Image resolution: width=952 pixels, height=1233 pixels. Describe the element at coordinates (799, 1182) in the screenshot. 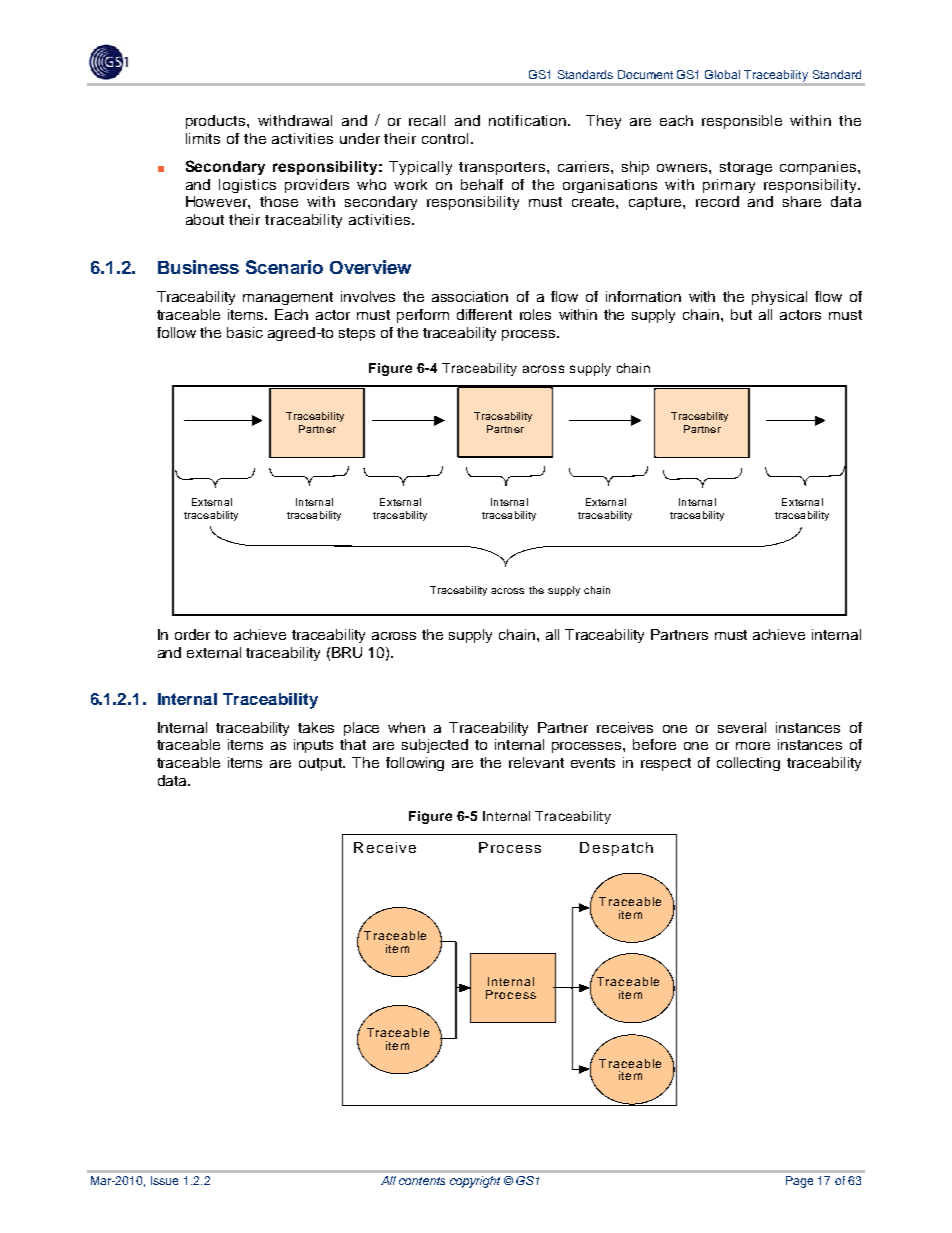

I see `Page` at that location.
